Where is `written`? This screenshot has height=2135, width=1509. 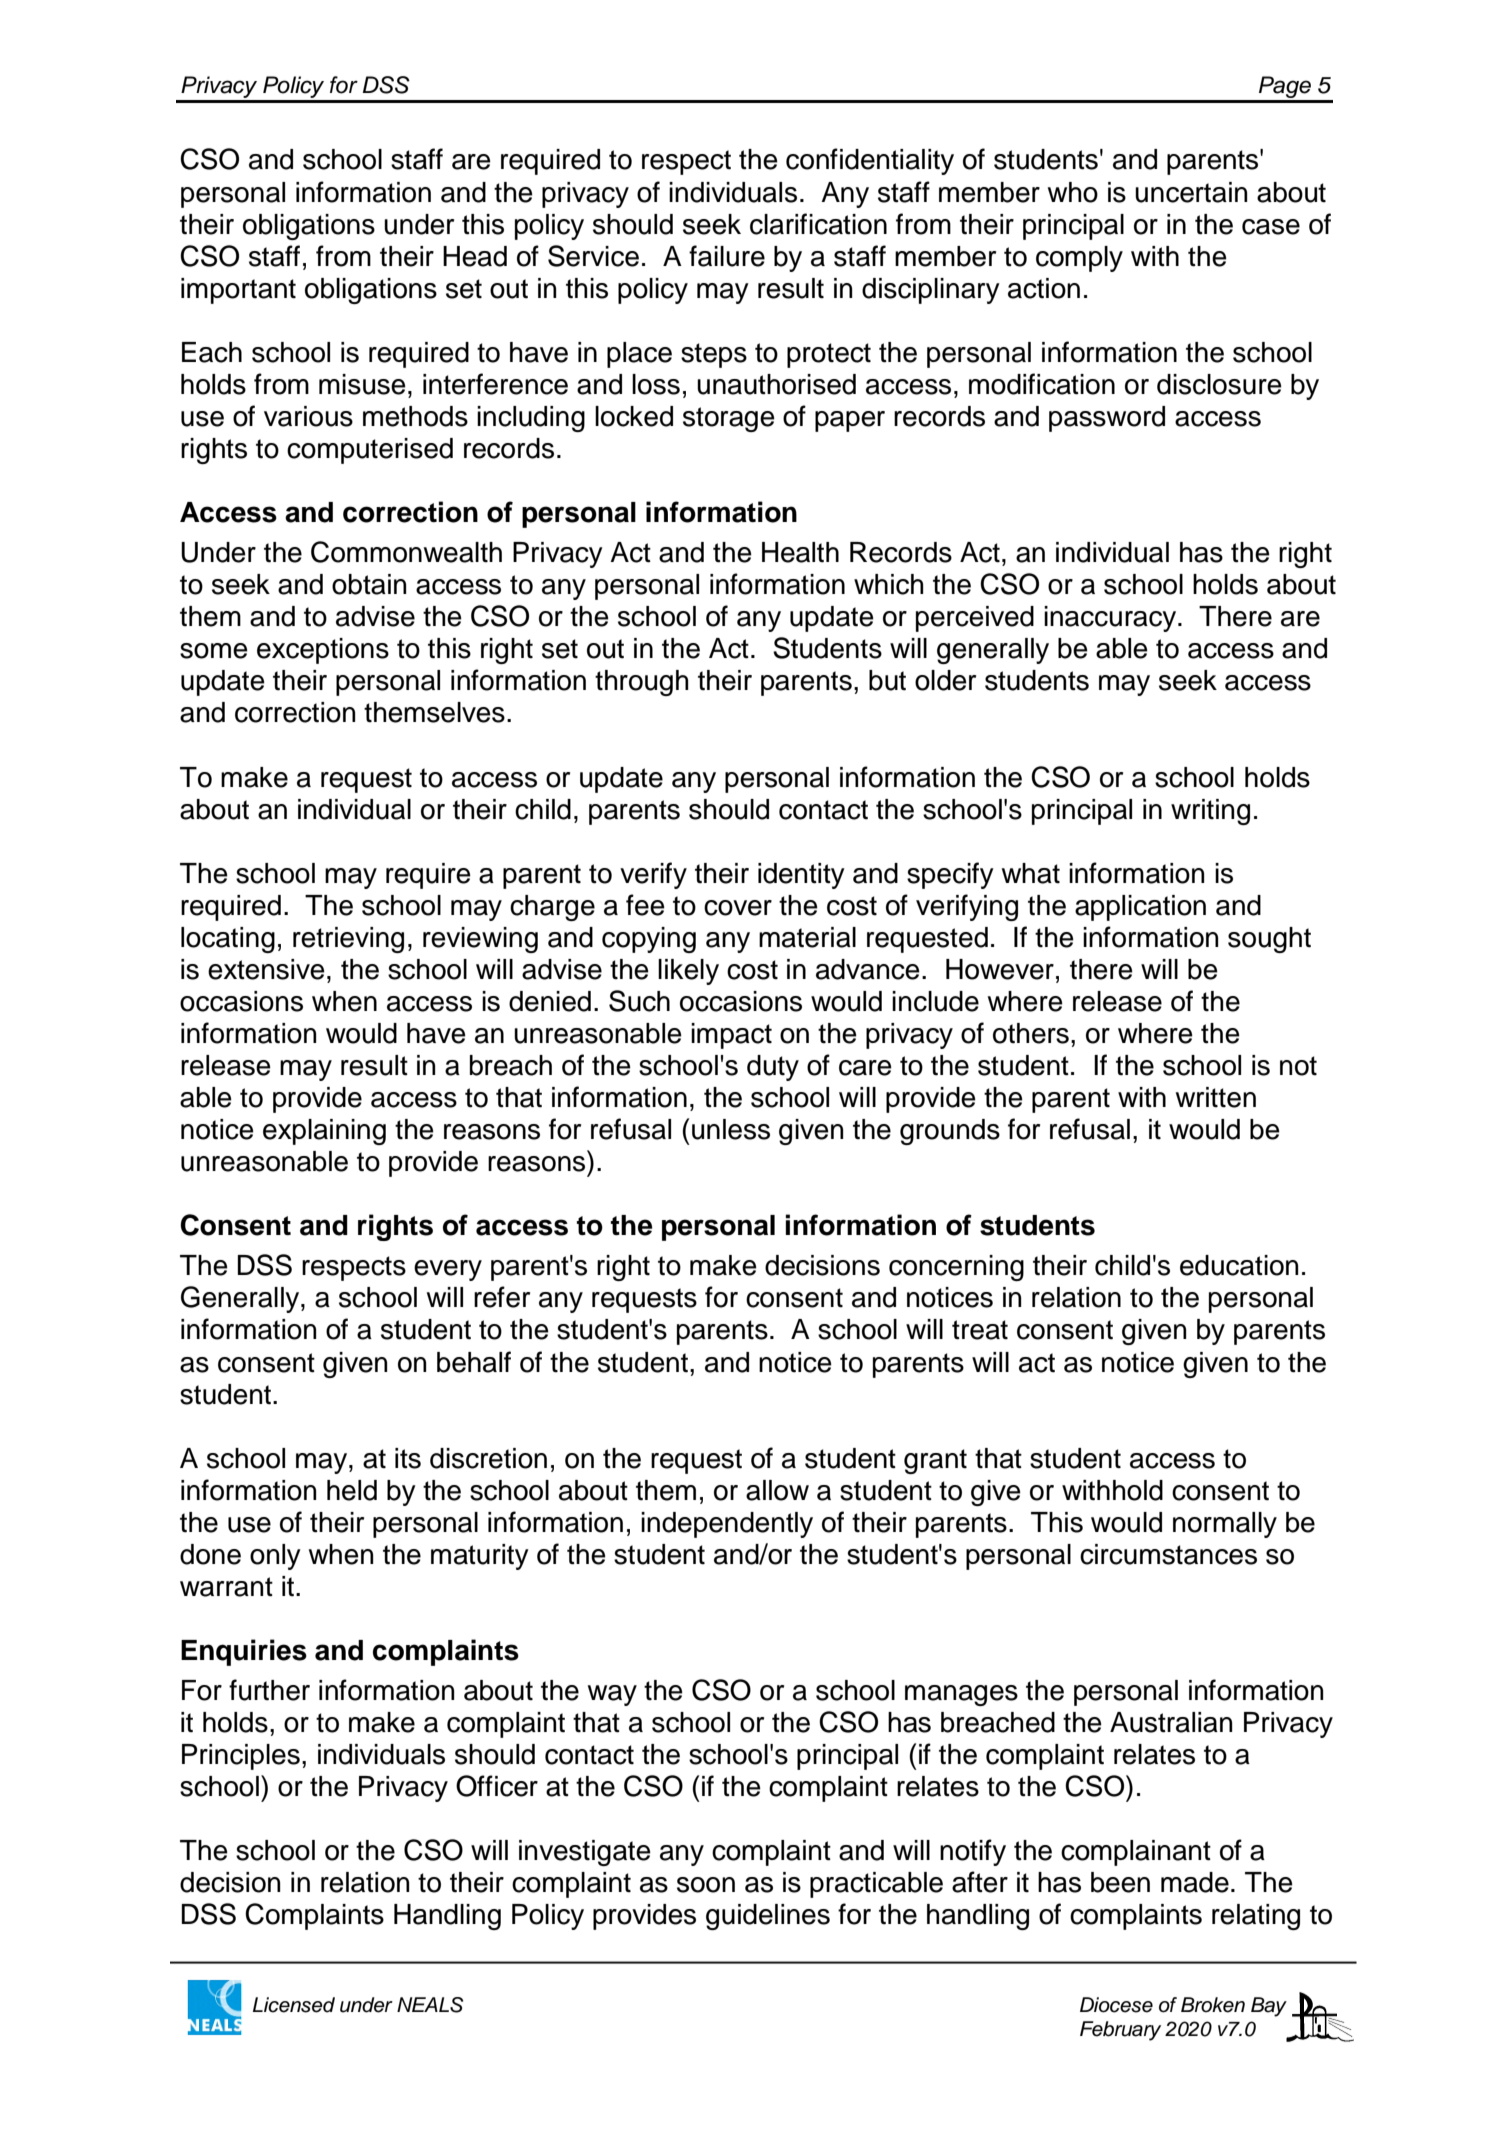
written is located at coordinates (1216, 1097).
